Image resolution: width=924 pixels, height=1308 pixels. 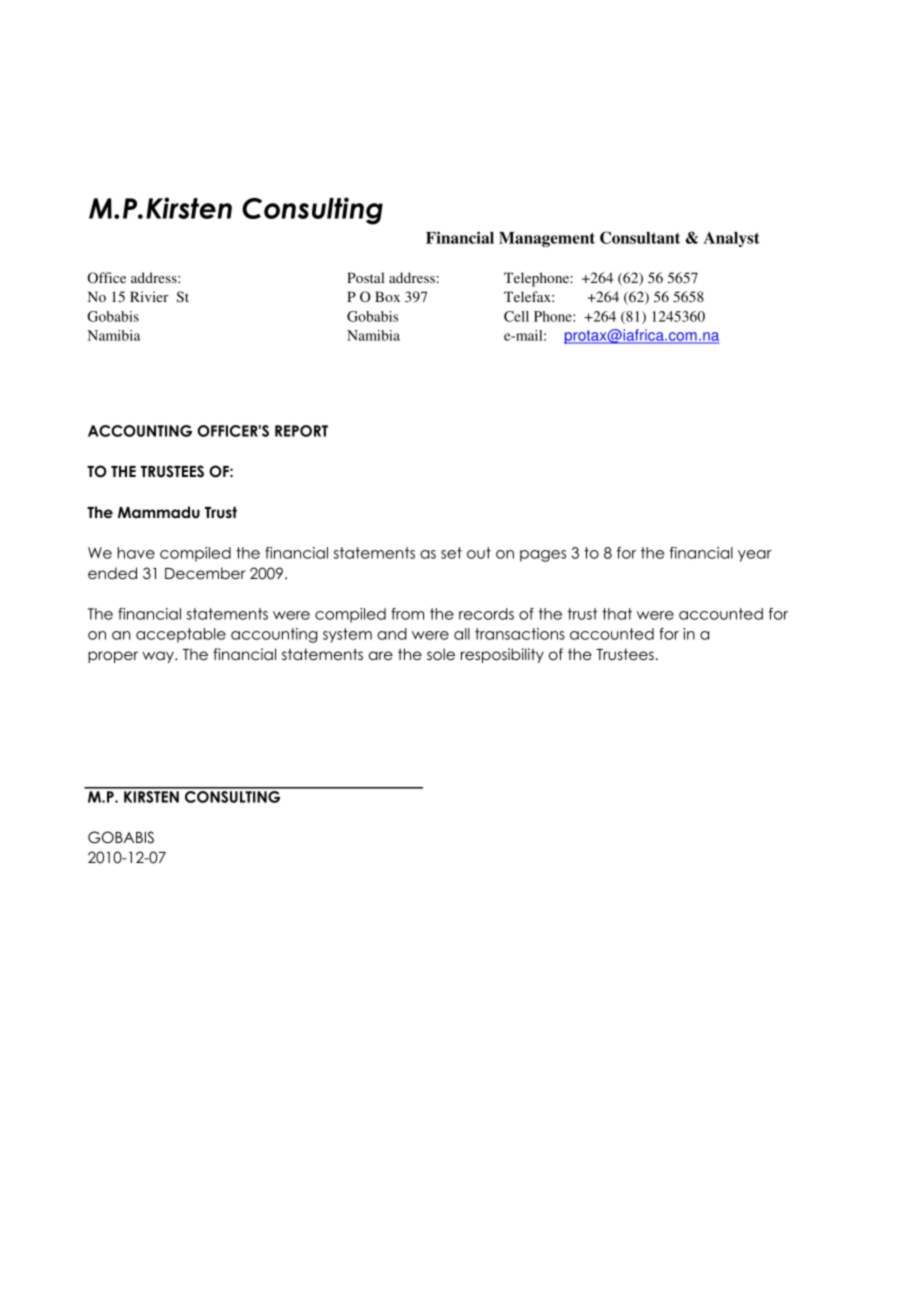 I want to click on Consultant, so click(x=640, y=237).
